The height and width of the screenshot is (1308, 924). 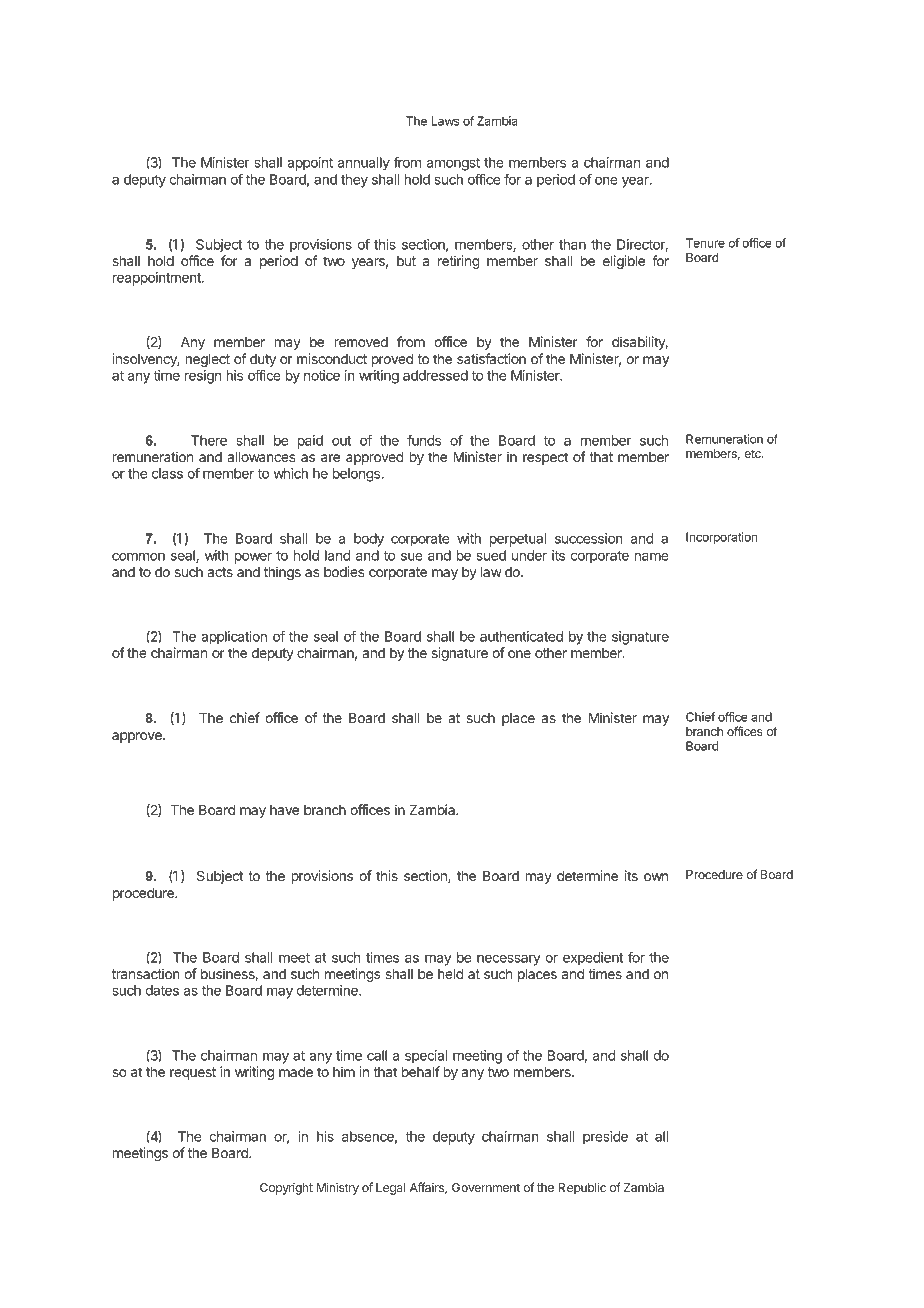 What do you see at coordinates (705, 243) in the screenshot?
I see `Tenure` at bounding box center [705, 243].
